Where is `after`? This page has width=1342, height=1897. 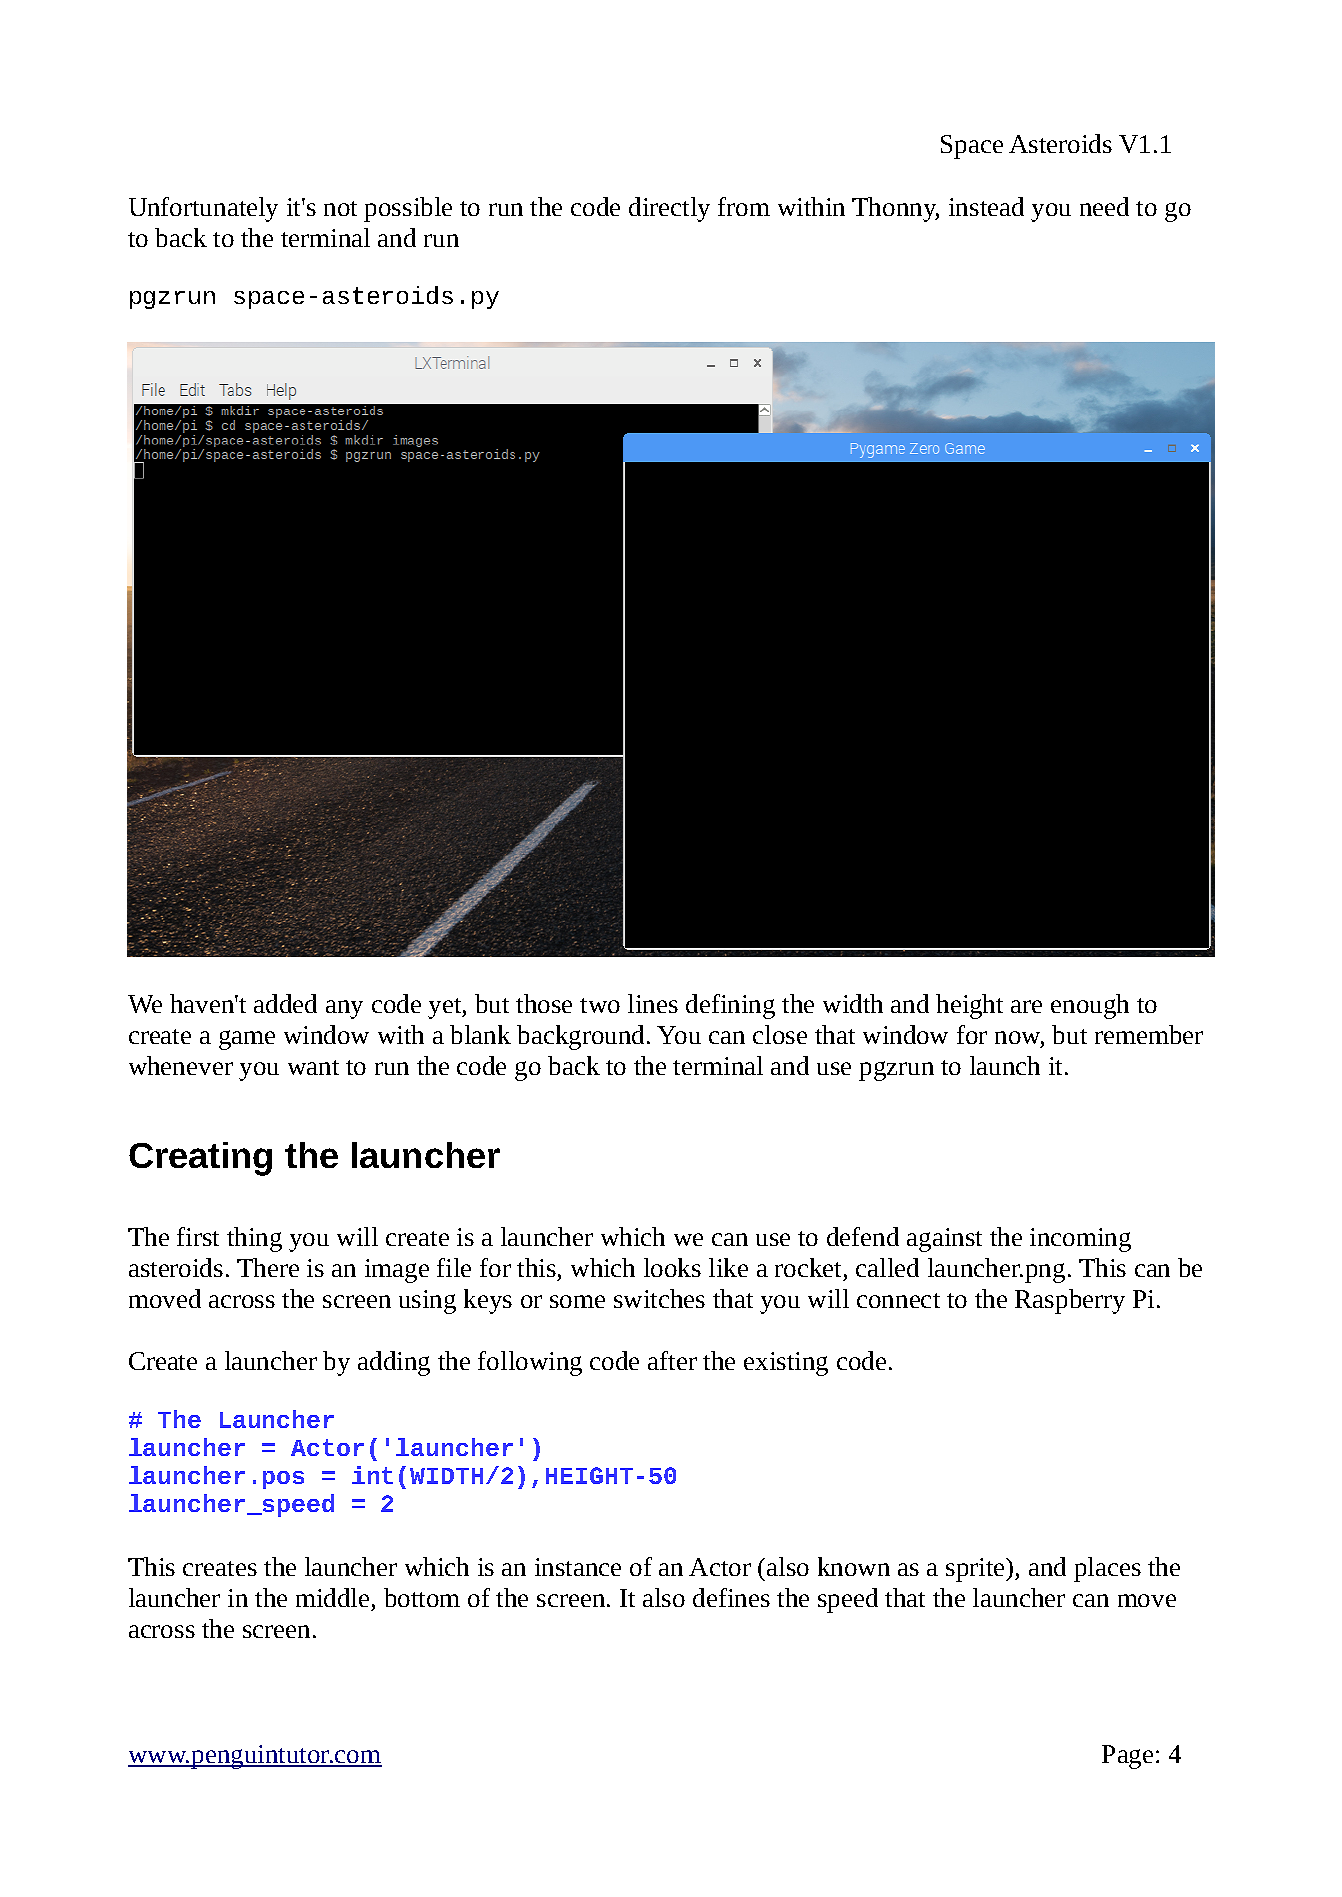
after is located at coordinates (672, 1360).
